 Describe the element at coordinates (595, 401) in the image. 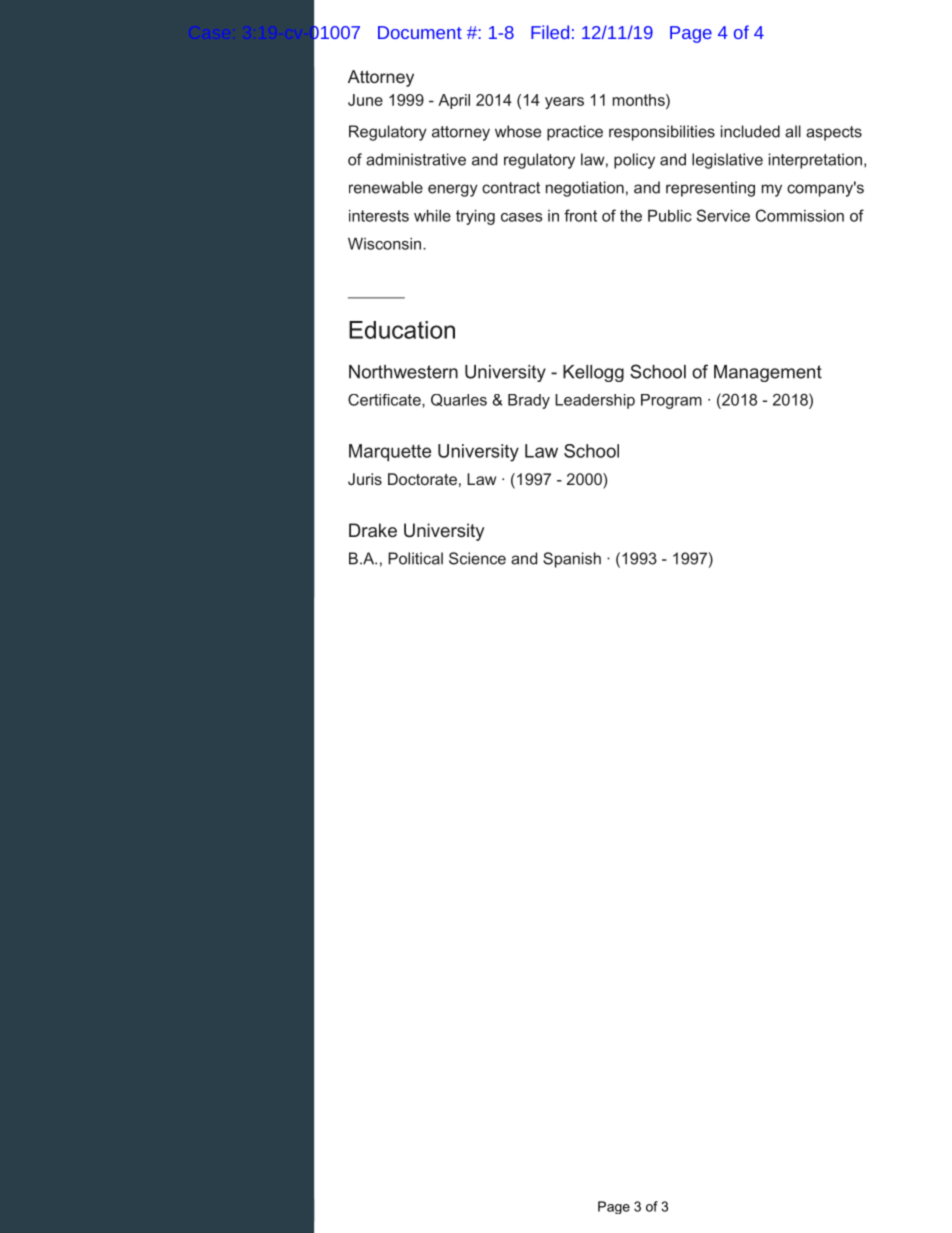

I see `Leadership` at that location.
